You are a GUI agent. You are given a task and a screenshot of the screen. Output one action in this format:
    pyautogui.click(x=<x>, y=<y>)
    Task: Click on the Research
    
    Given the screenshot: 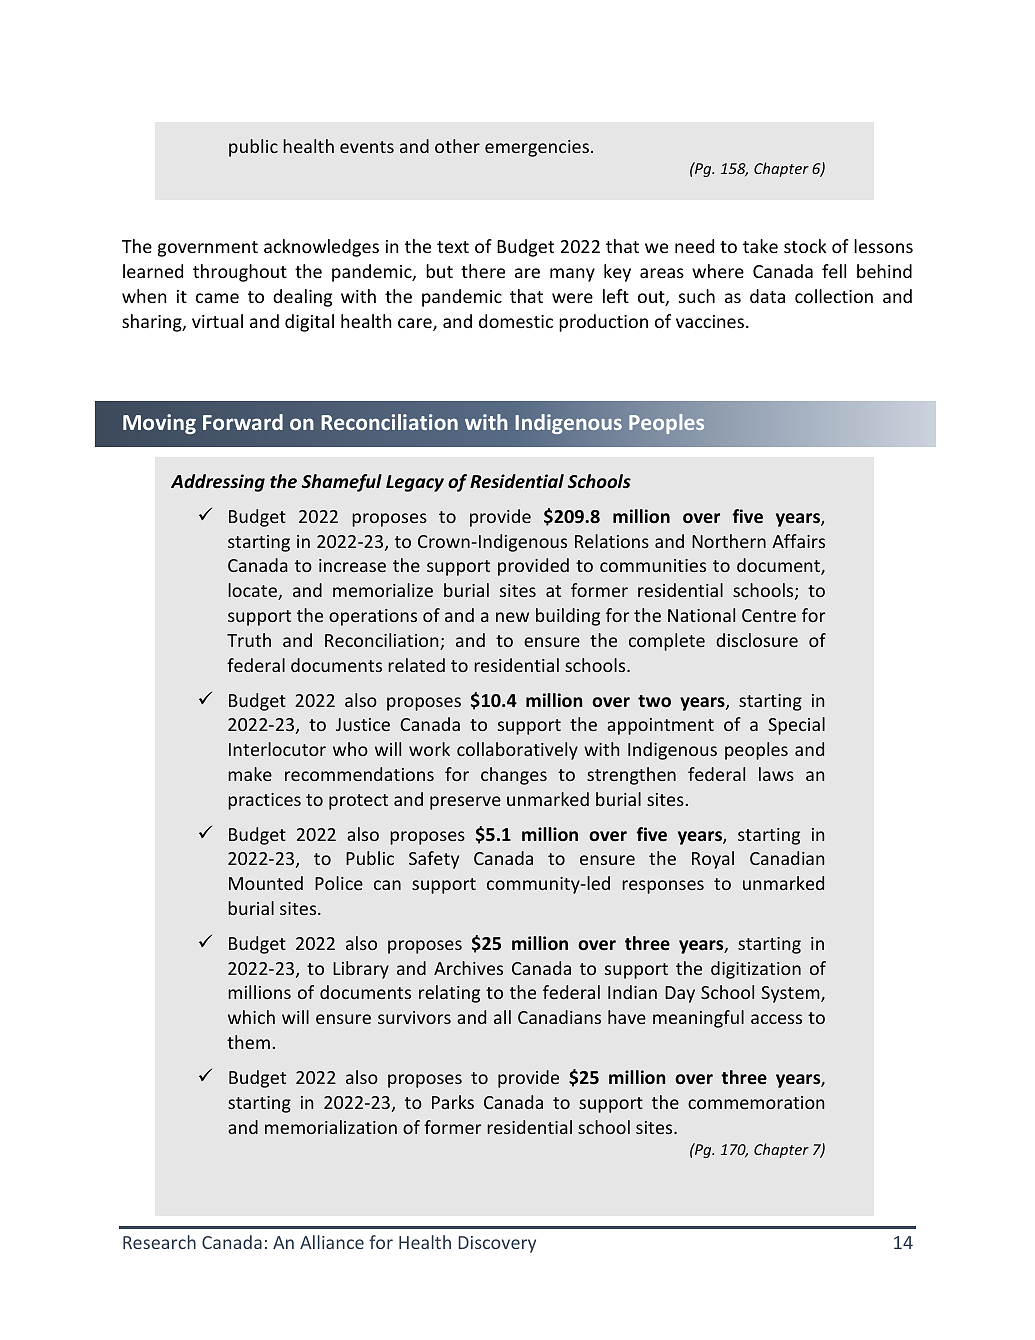 What is the action you would take?
    pyautogui.click(x=159, y=1242)
